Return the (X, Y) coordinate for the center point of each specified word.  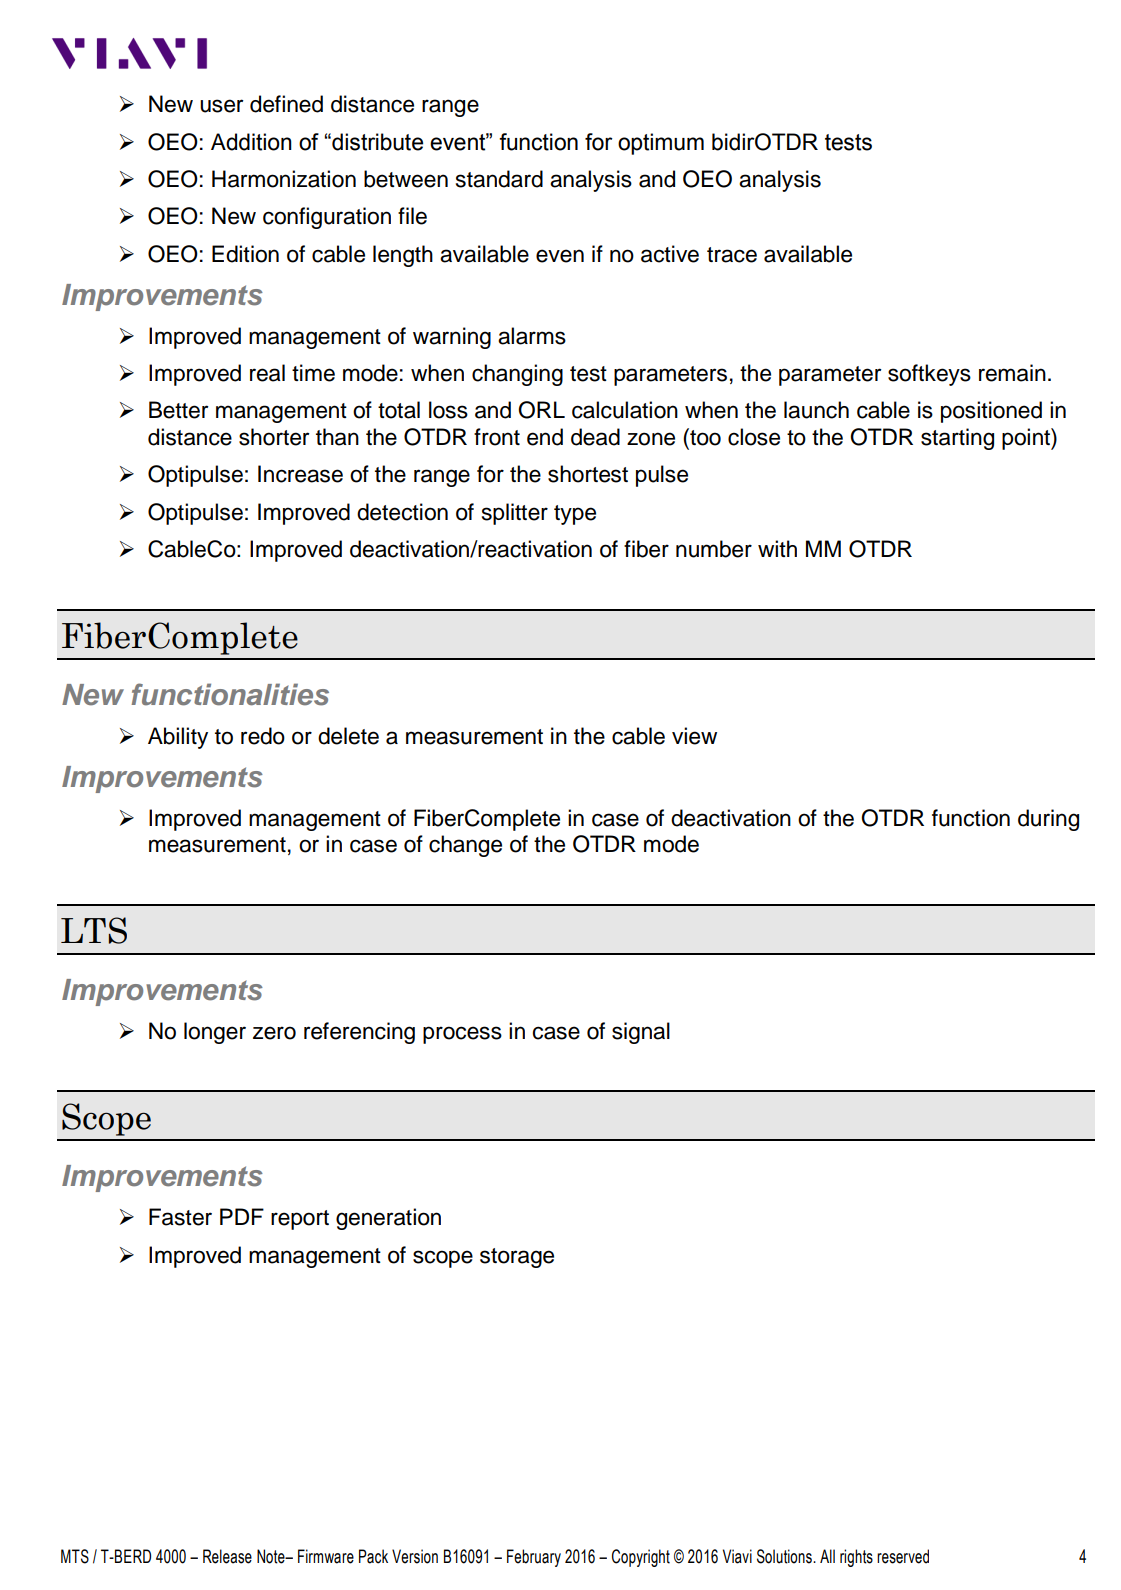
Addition (251, 142)
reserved (903, 1556)
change (465, 846)
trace (732, 255)
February (534, 1558)
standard (499, 179)
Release (227, 1556)
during (1048, 820)
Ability (178, 738)
